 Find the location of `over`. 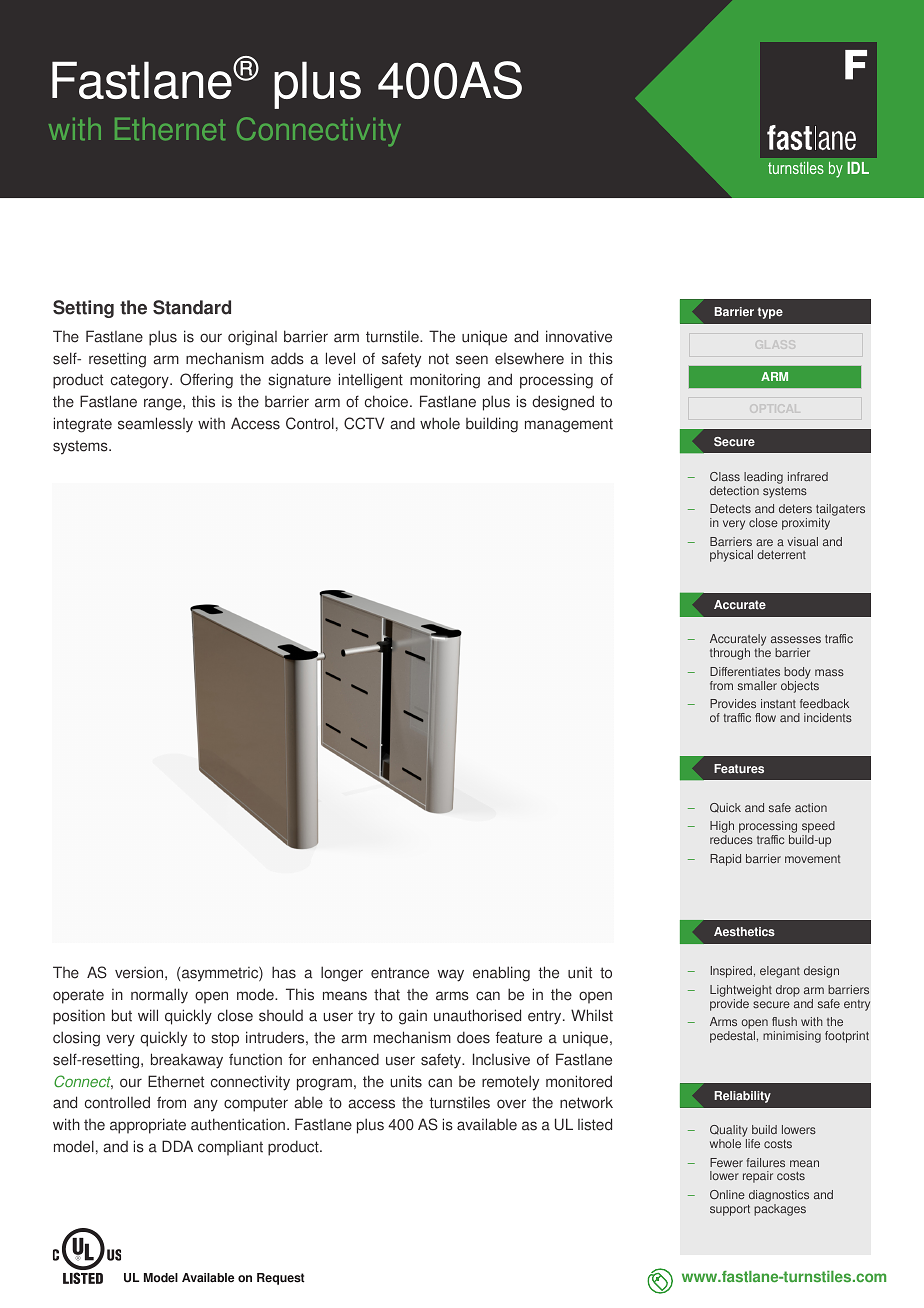

over is located at coordinates (511, 1104).
